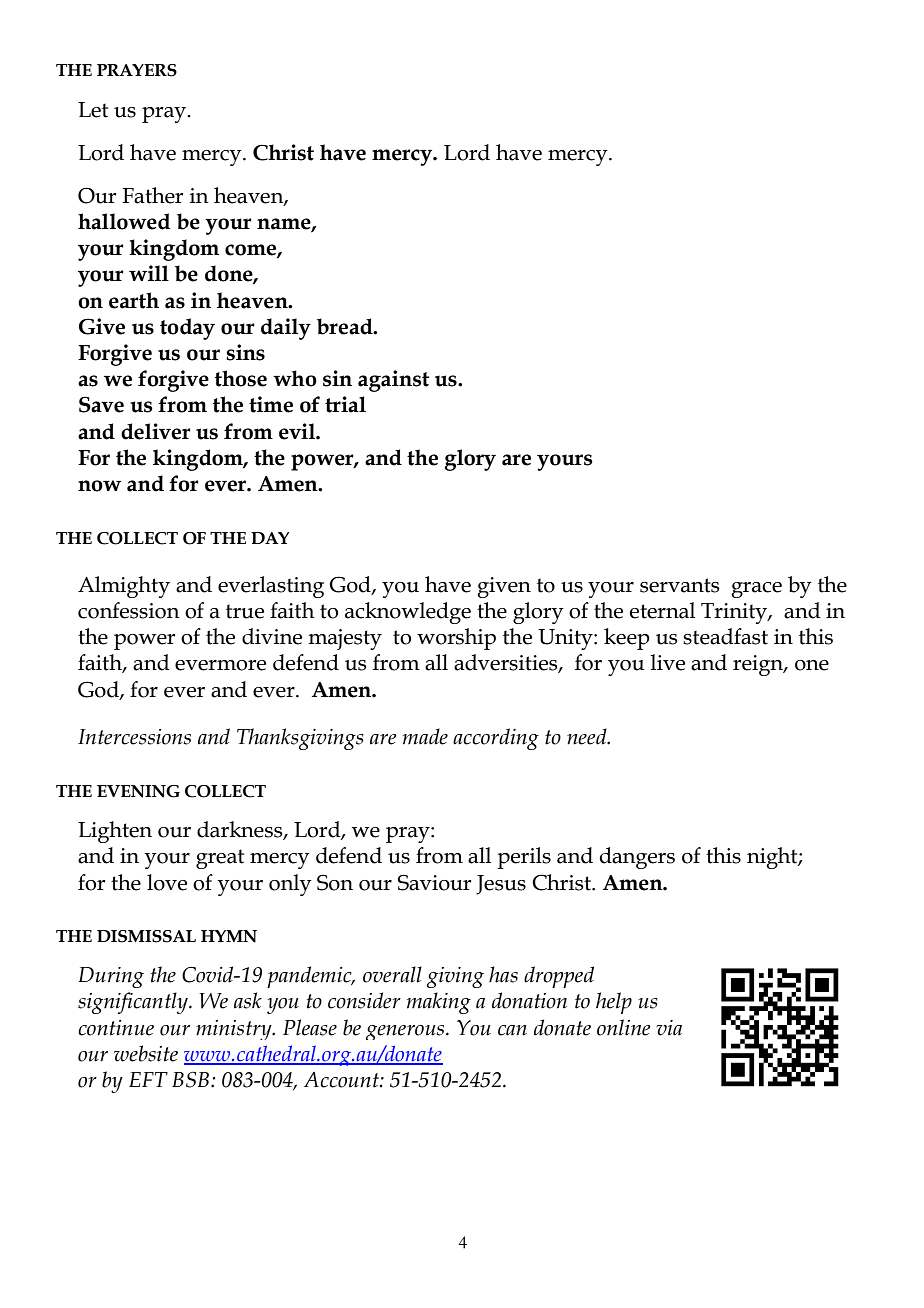 This screenshot has width=924, height=1308. Describe the element at coordinates (146, 1053) in the screenshot. I see `website` at that location.
